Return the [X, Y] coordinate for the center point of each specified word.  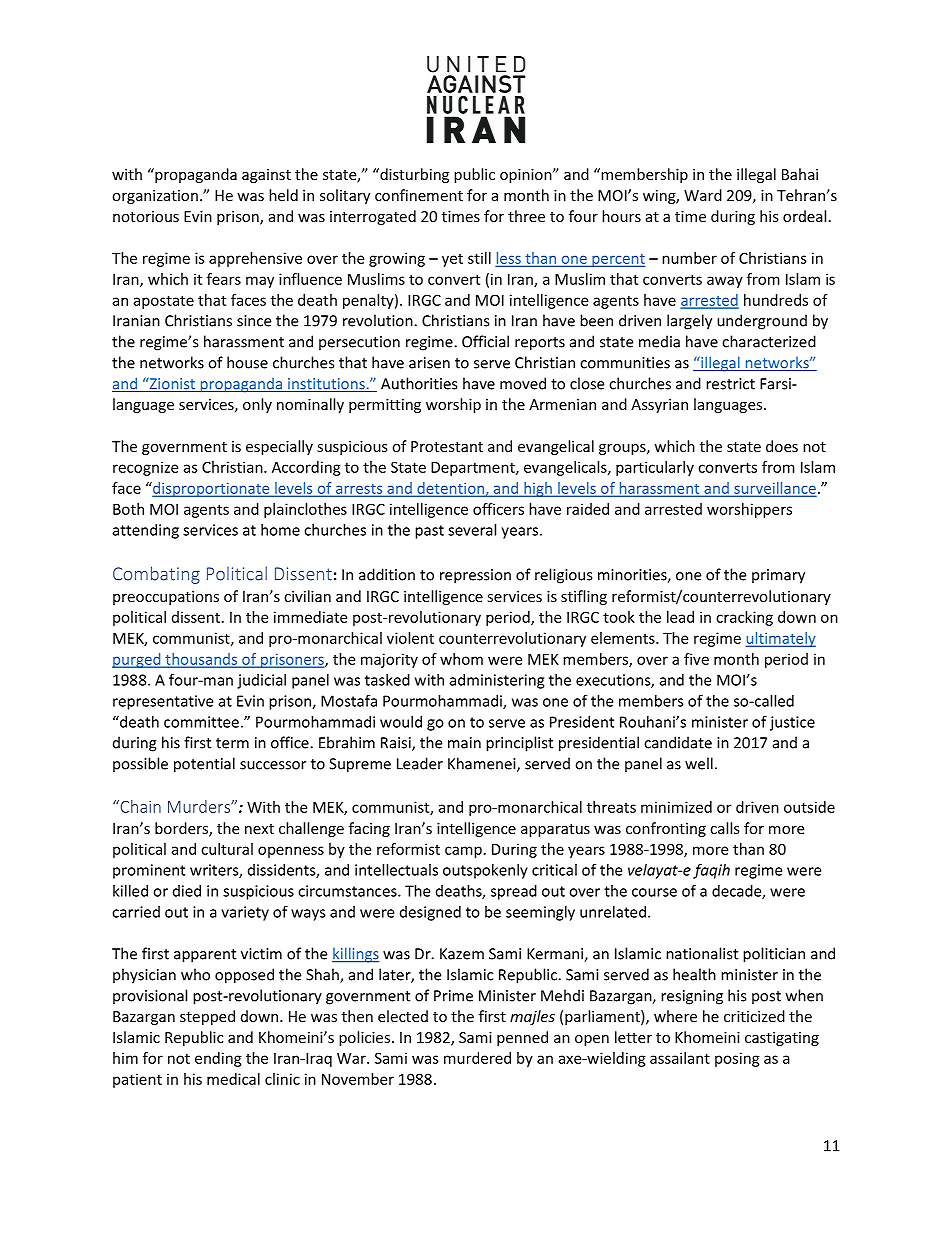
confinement [419, 195]
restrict [730, 384]
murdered [477, 1058]
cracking [744, 618]
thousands [201, 660]
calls [725, 828]
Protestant [447, 446]
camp [463, 852]
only [257, 405]
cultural [227, 849]
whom [461, 659]
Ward [703, 195]
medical [233, 1079]
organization [155, 197]
